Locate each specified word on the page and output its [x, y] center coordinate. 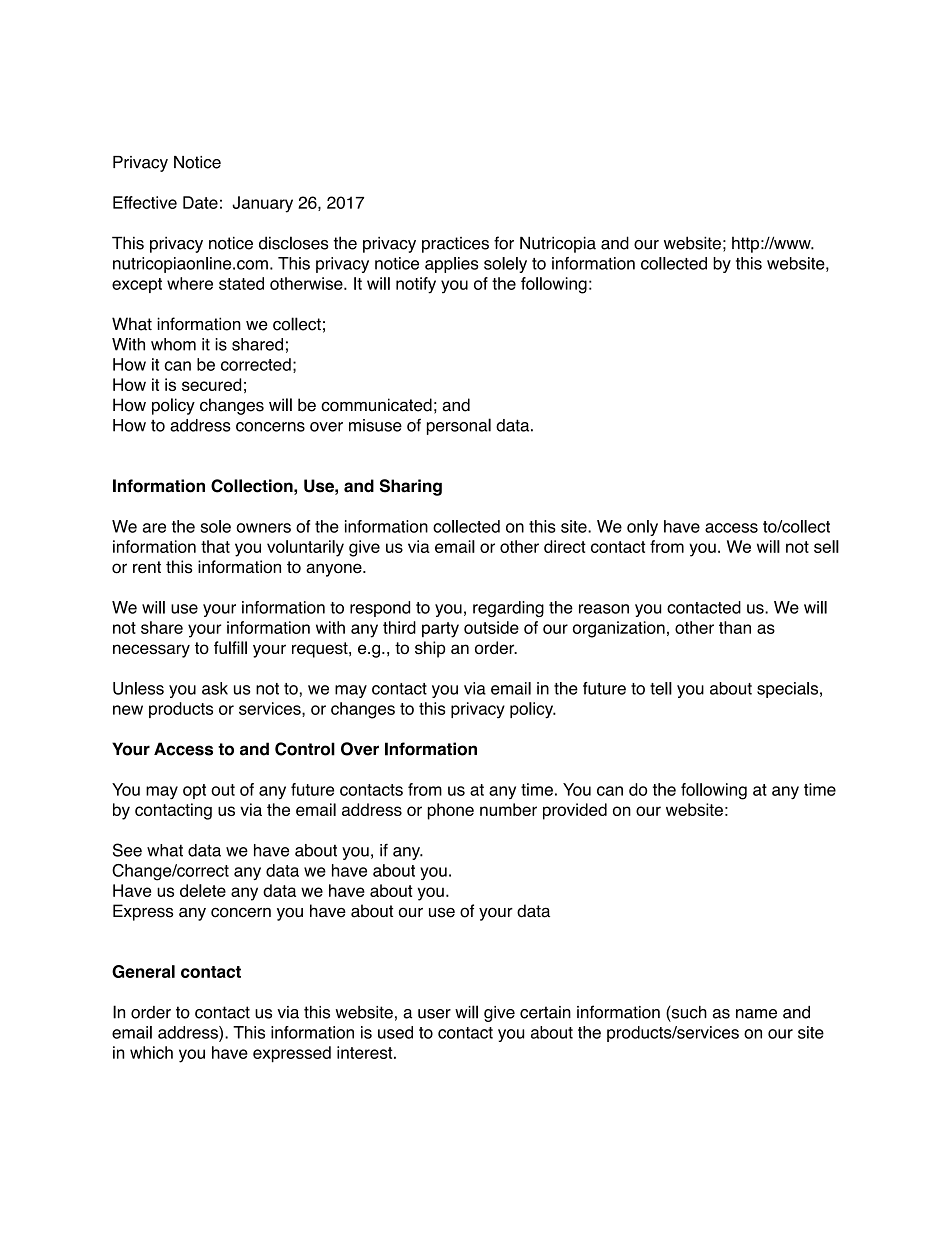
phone [451, 811]
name [756, 1014]
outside [491, 627]
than [735, 627]
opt [194, 791]
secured [211, 384]
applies [451, 265]
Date [200, 202]
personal [459, 426]
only [642, 528]
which [151, 1052]
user [434, 1014]
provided [575, 811]
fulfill [230, 647]
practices [455, 245]
